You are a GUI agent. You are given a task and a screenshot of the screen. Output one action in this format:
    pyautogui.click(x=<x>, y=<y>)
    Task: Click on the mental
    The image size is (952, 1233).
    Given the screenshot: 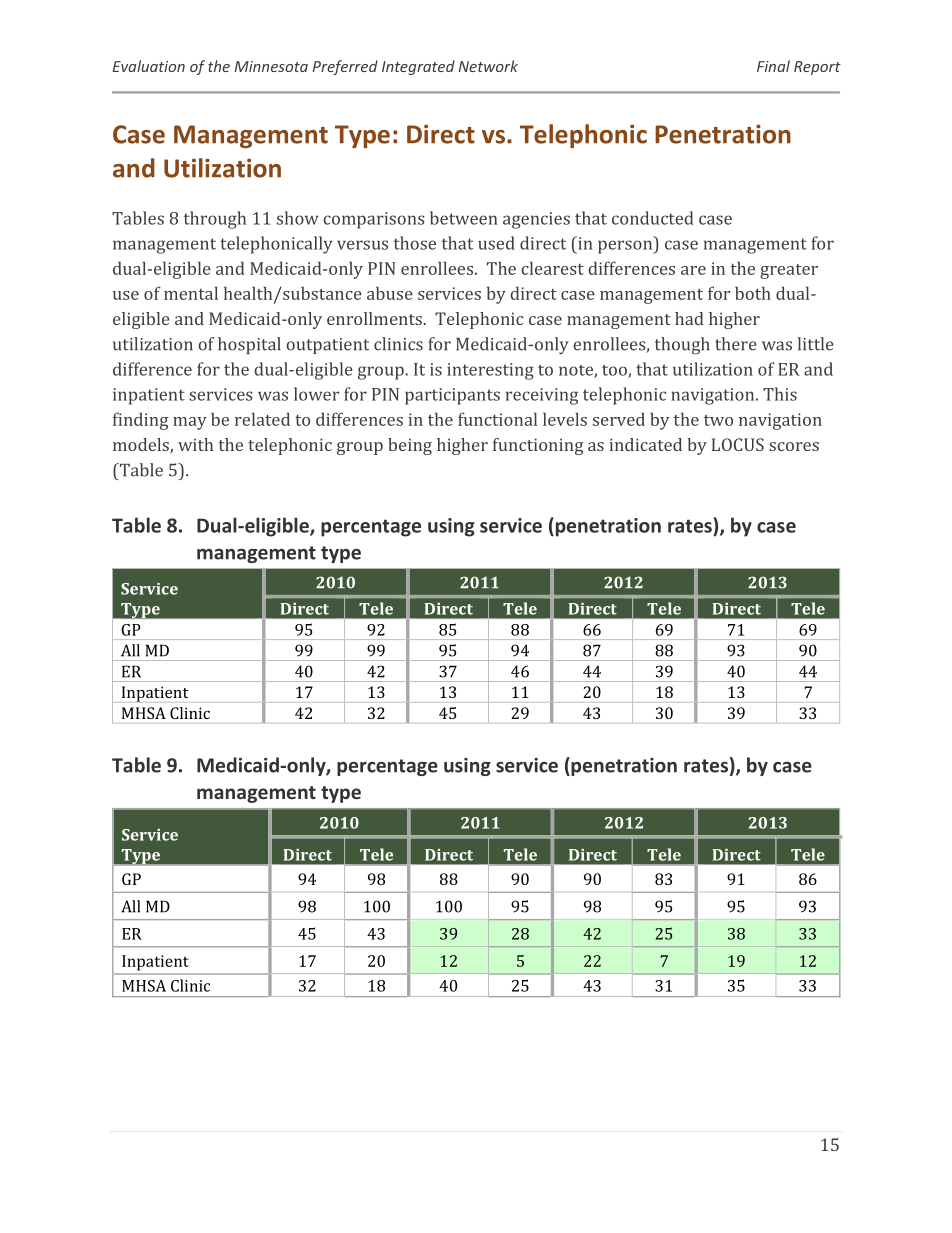 What is the action you would take?
    pyautogui.click(x=191, y=293)
